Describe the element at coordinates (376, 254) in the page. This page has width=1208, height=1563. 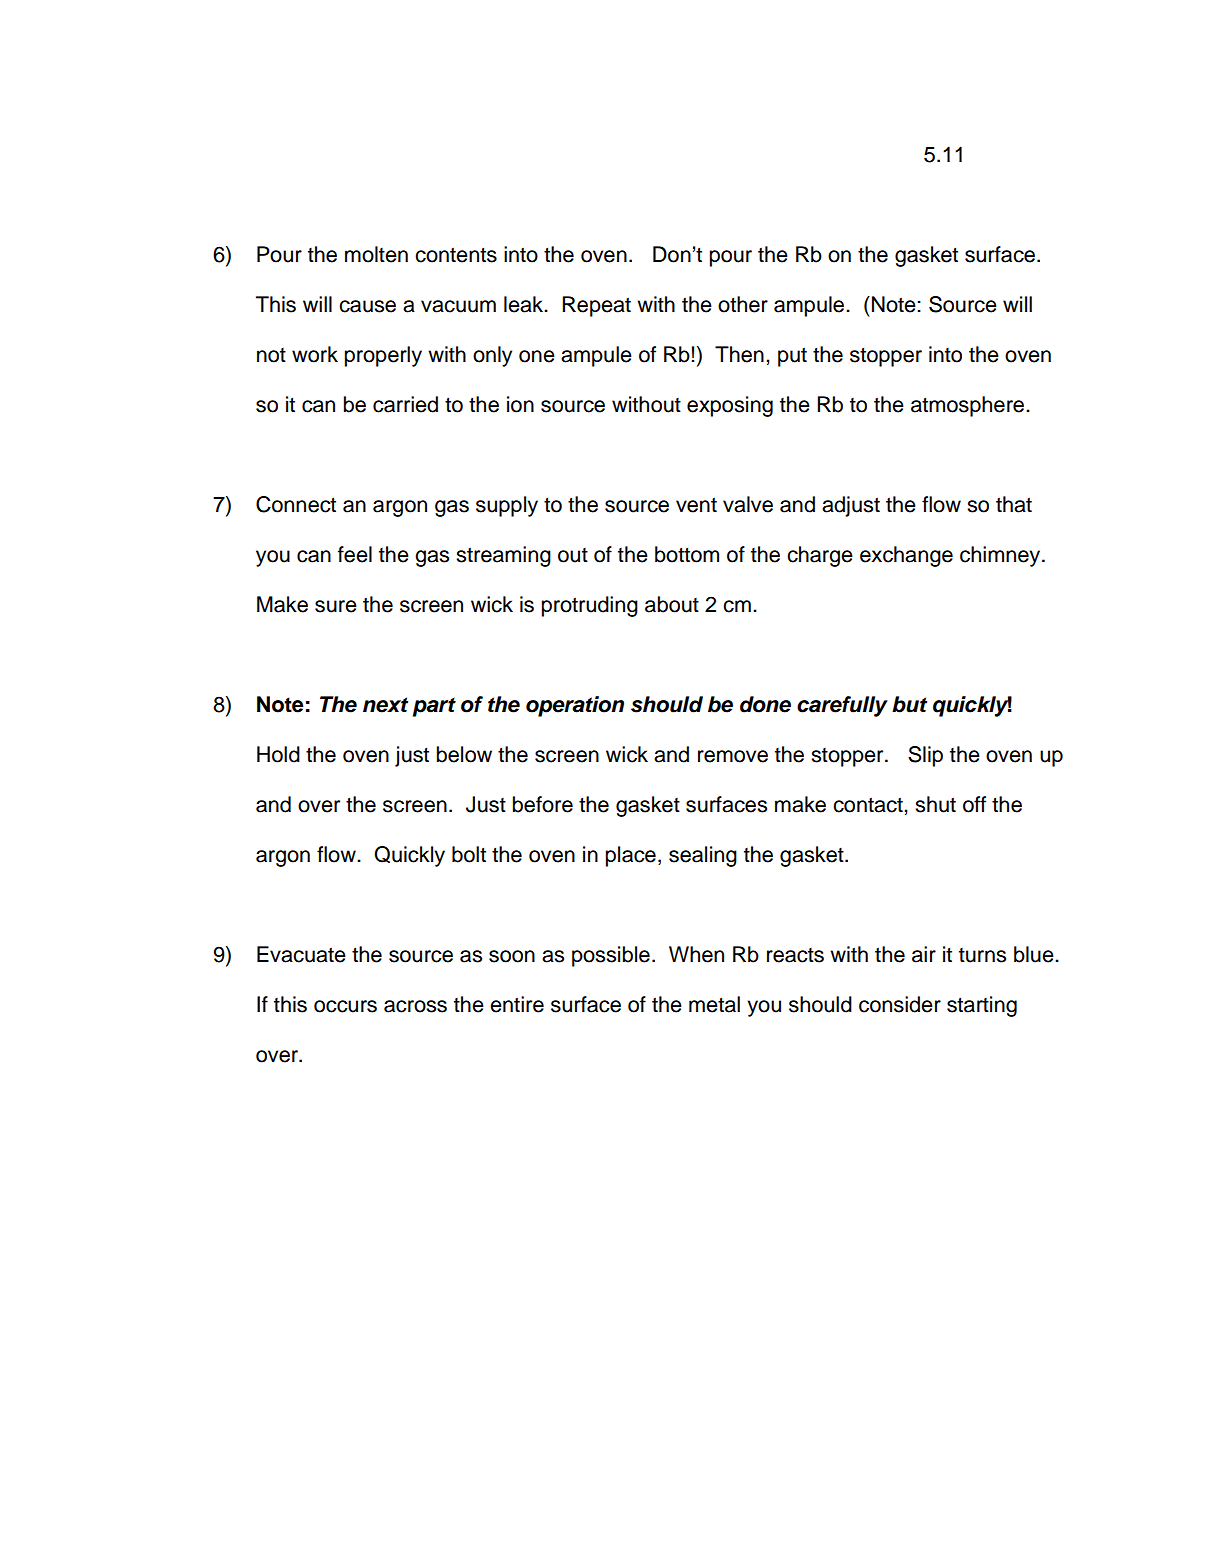
I see `molten` at that location.
